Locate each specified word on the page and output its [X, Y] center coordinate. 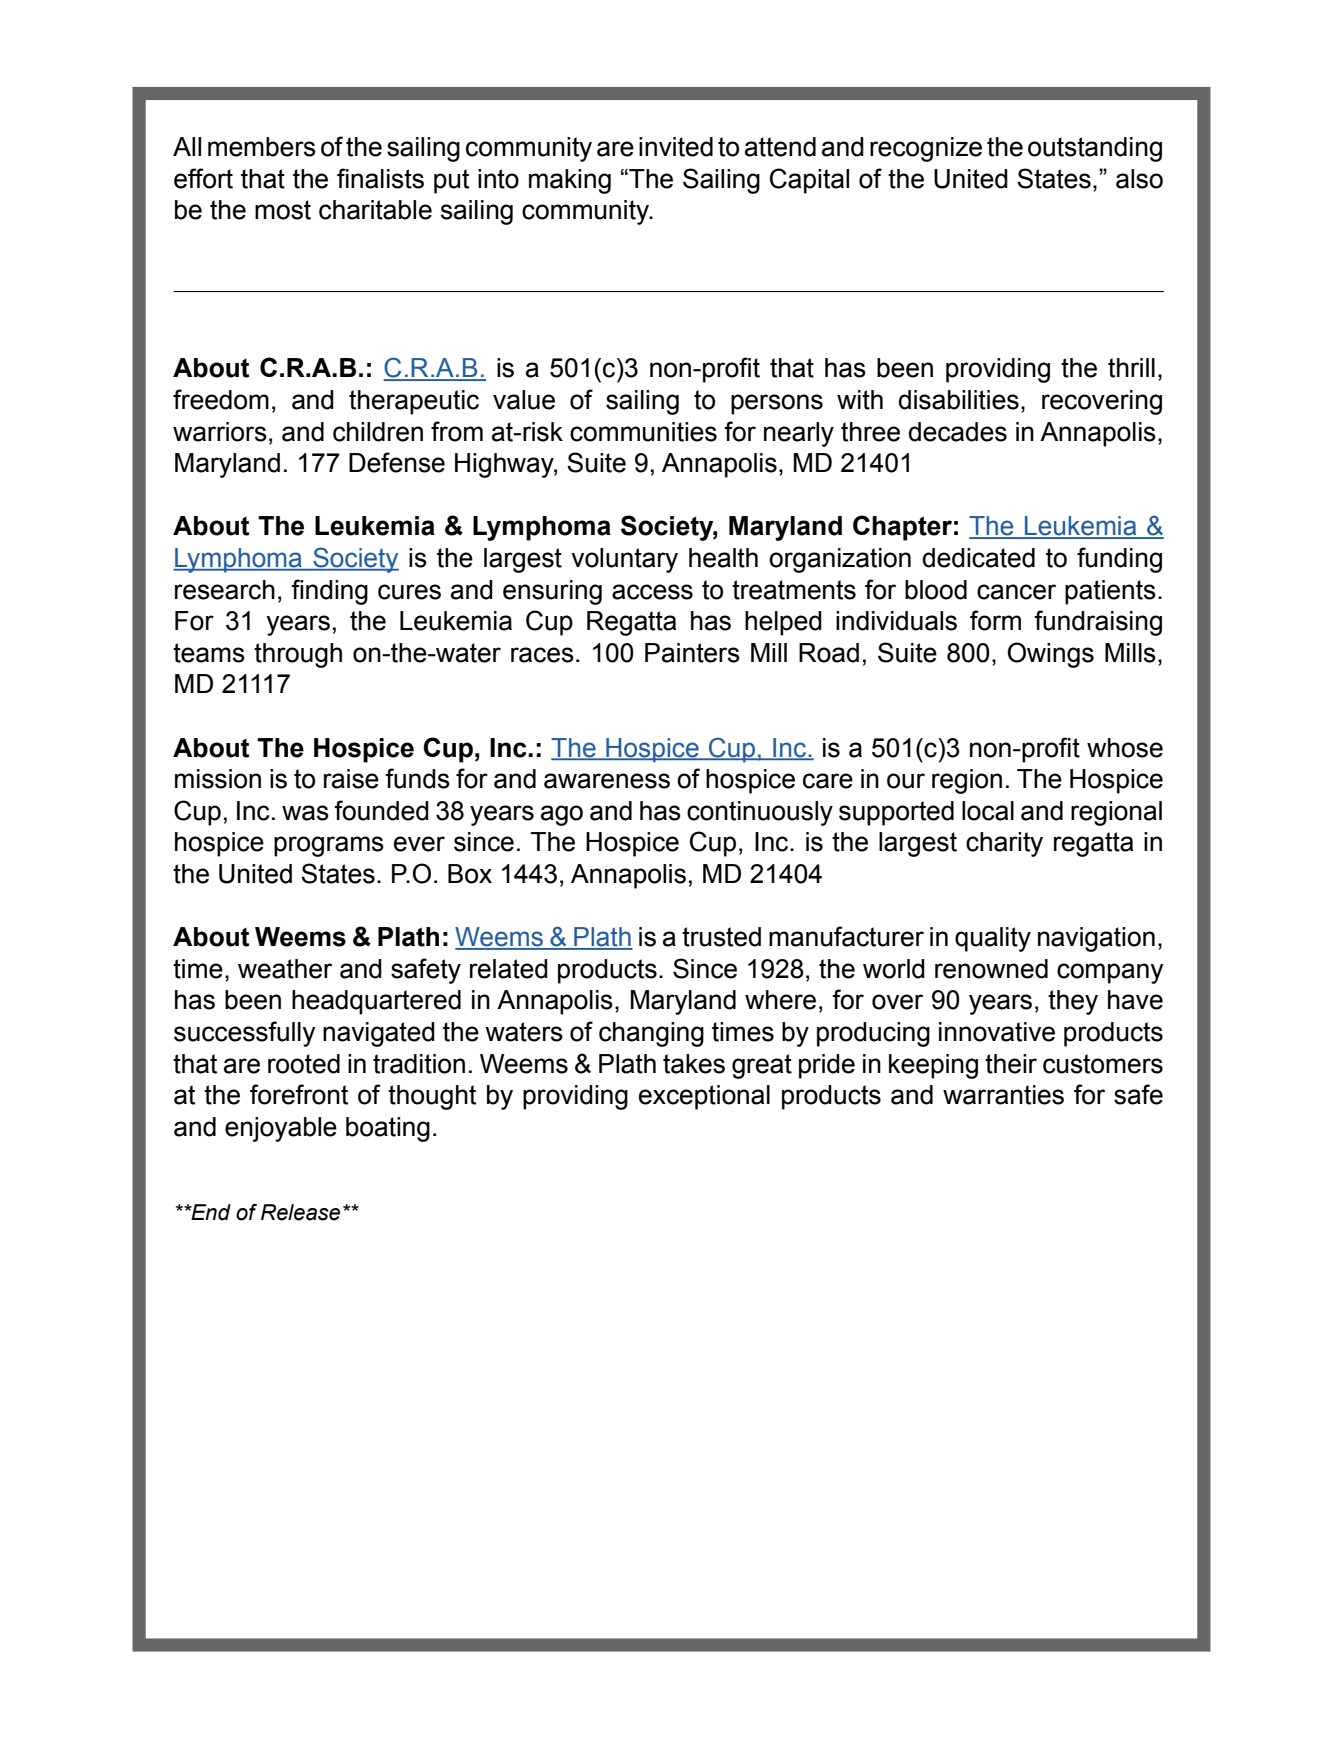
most [283, 210]
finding [330, 592]
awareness [607, 781]
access [652, 592]
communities [643, 432]
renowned [991, 969]
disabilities [958, 400]
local [988, 811]
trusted [721, 937]
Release [300, 1212]
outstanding [1095, 149]
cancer [1016, 592]
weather [285, 969]
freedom [221, 399]
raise [351, 779]
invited [676, 147]
